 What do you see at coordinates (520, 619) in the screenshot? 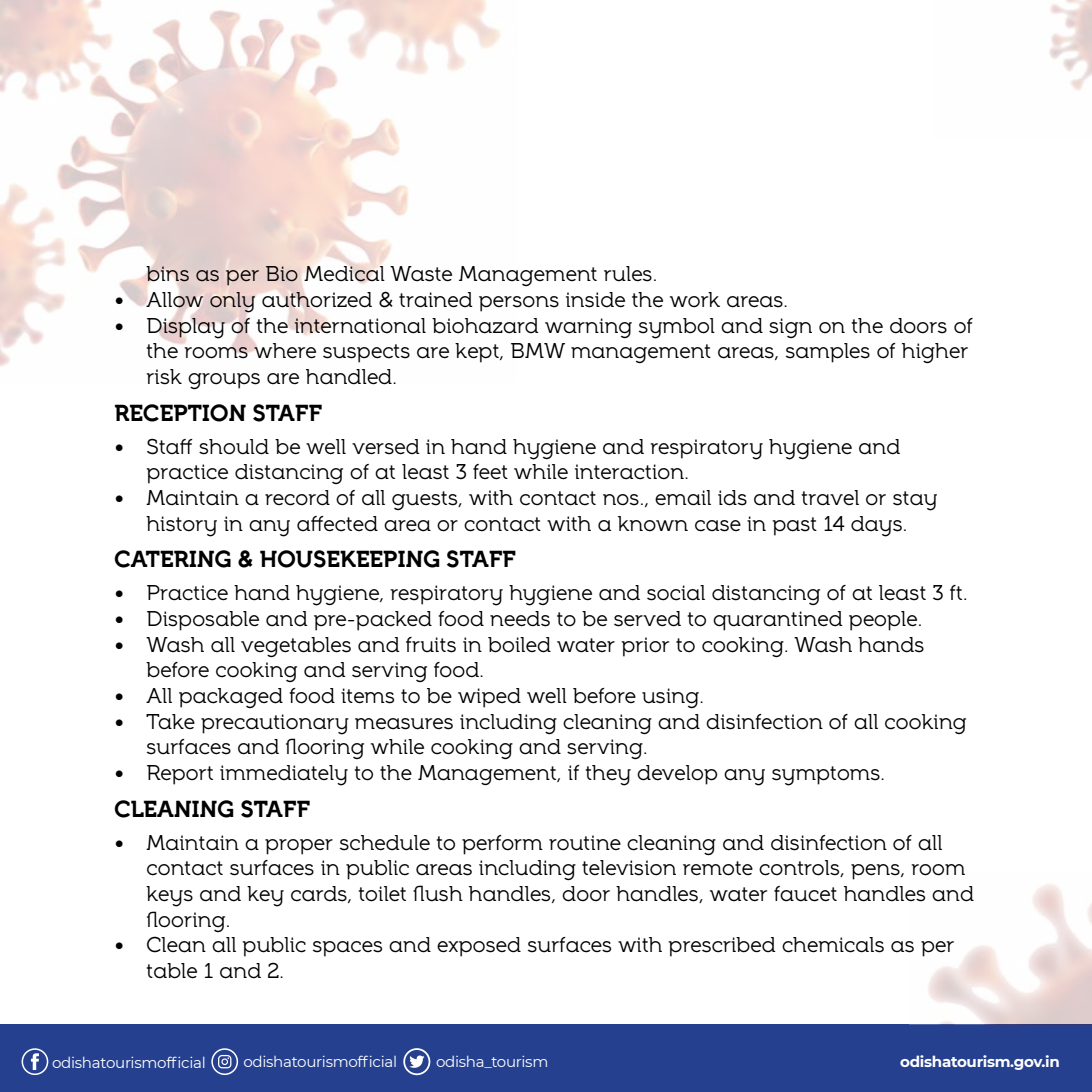
I see `needs` at bounding box center [520, 619].
